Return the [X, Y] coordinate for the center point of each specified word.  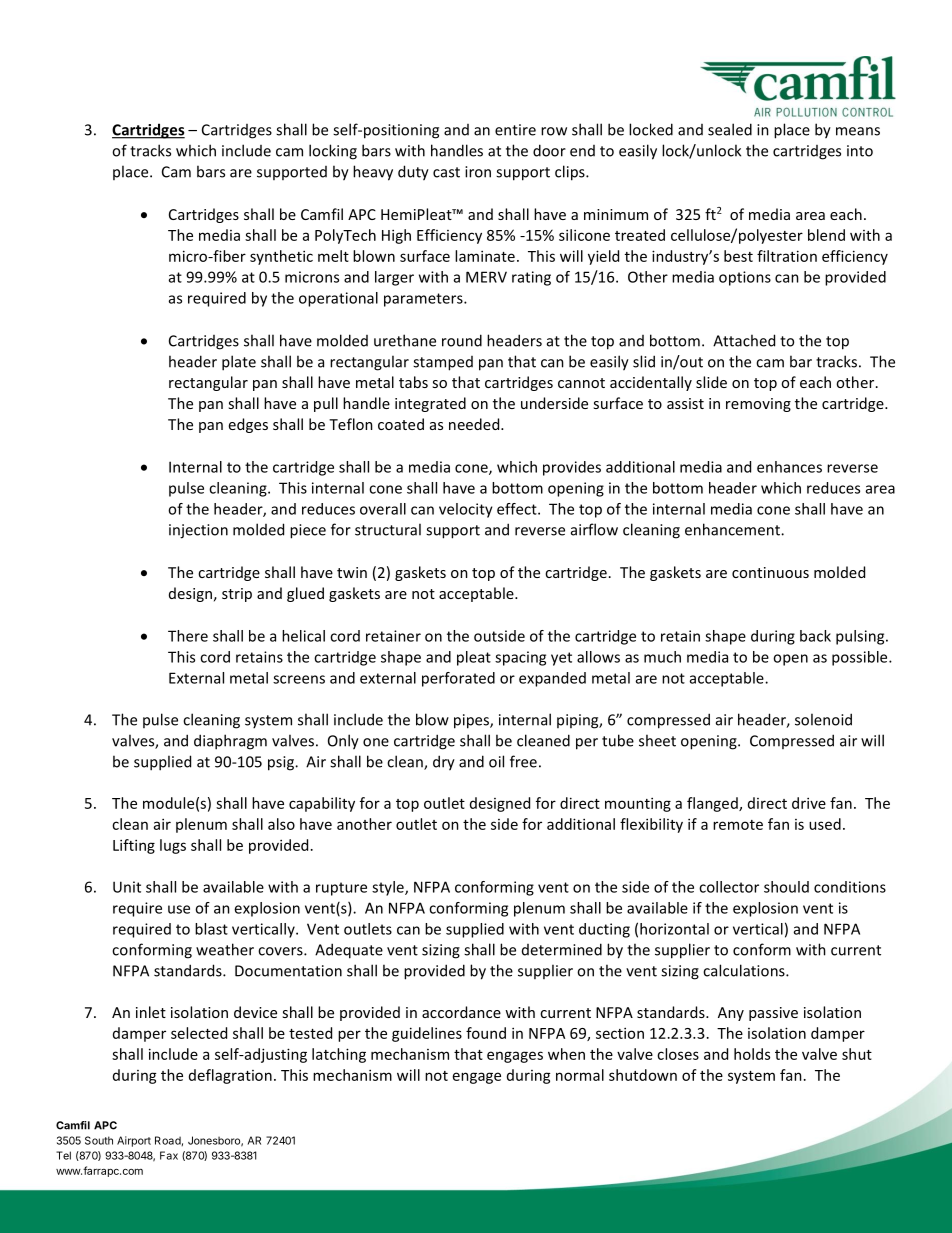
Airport [134, 1141]
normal [580, 1075]
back [815, 636]
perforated [458, 679]
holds [752, 1054]
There [188, 636]
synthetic [281, 257]
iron [478, 172]
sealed [730, 129]
